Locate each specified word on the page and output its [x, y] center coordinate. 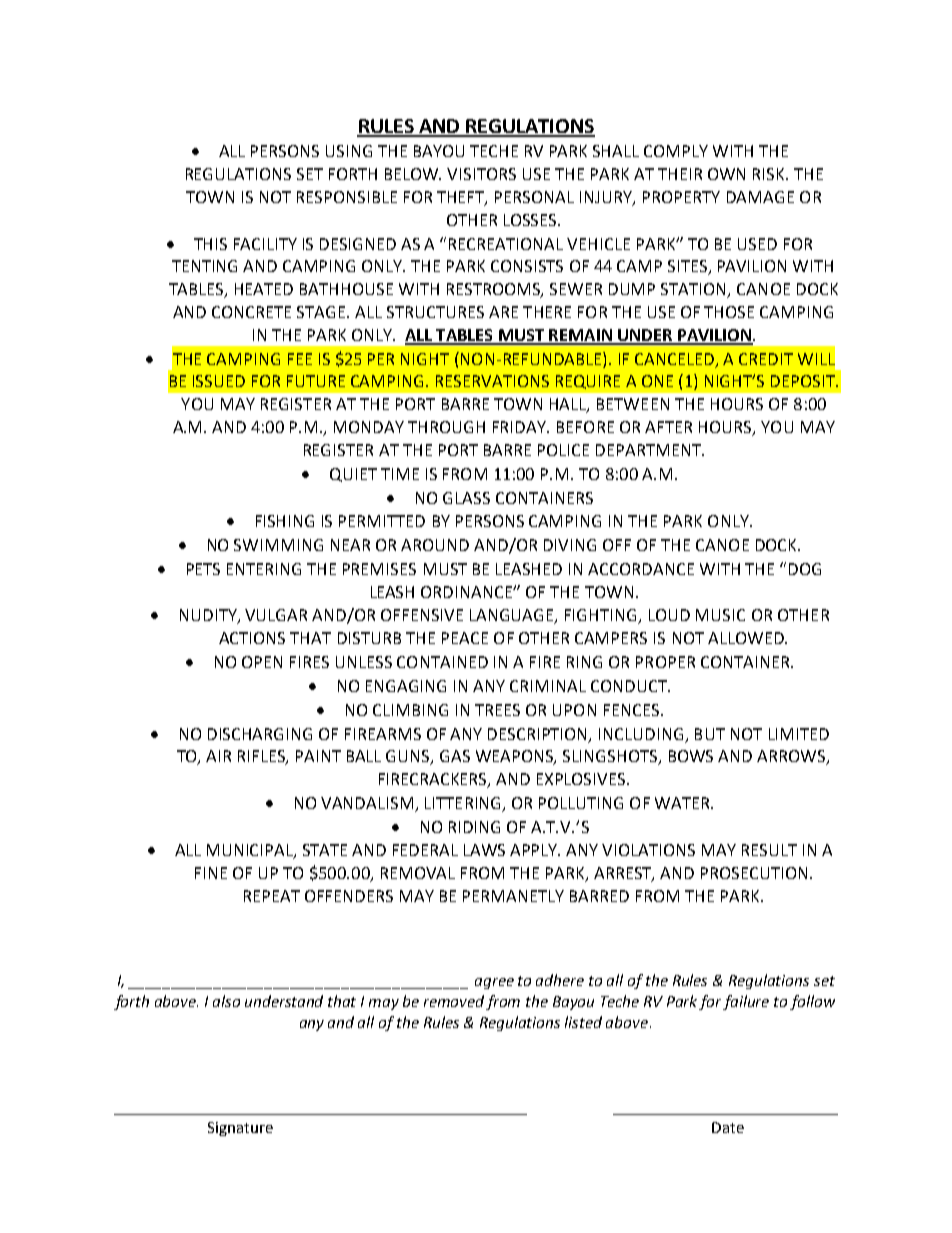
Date [728, 1127]
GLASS [466, 498]
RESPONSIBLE [347, 197]
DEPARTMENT [649, 450]
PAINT [318, 756]
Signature [240, 1129]
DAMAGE [760, 197]
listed [583, 1022]
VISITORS [481, 174]
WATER [683, 803]
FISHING [285, 521]
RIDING [474, 827]
